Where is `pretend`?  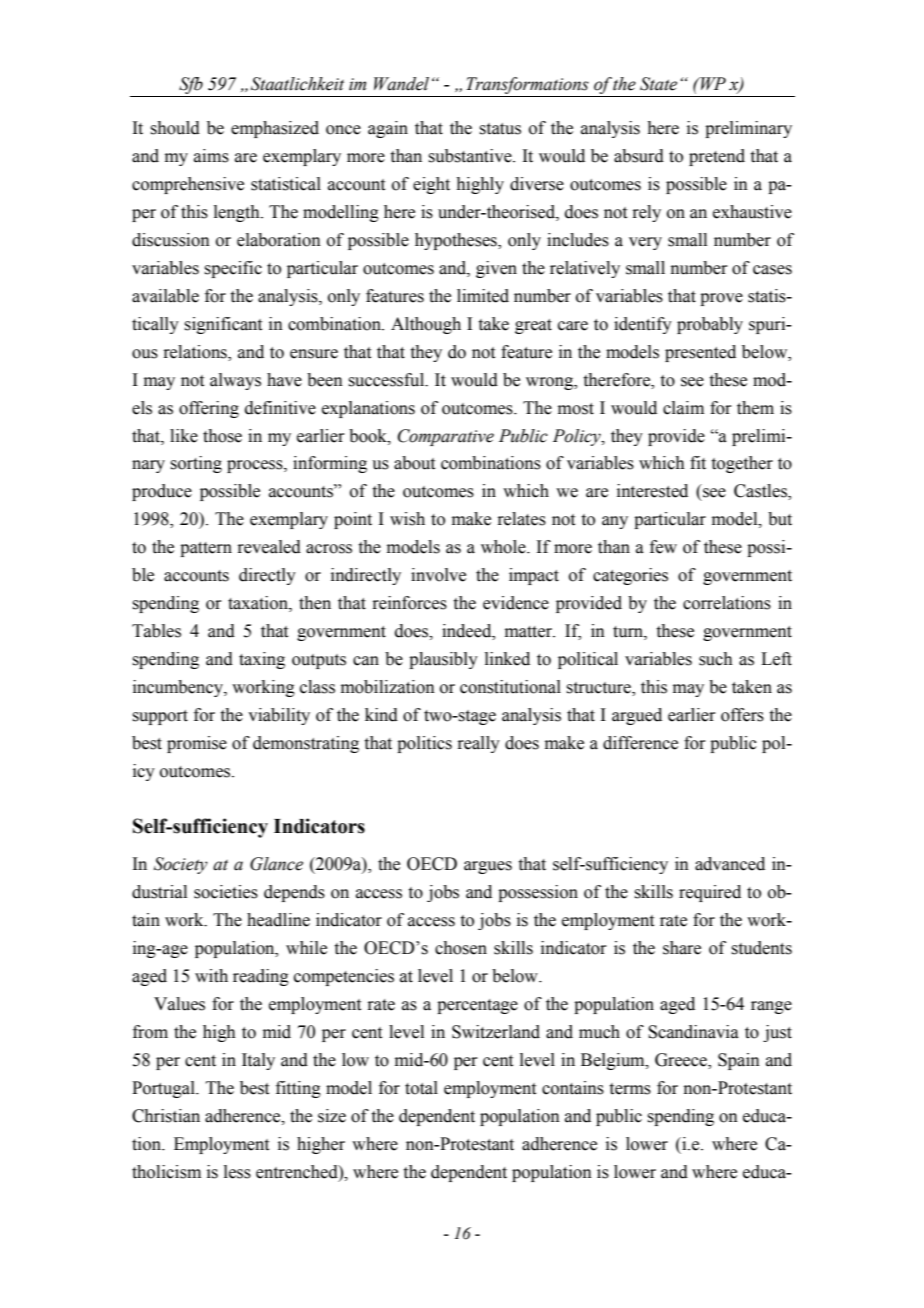 pretend is located at coordinates (717, 157).
